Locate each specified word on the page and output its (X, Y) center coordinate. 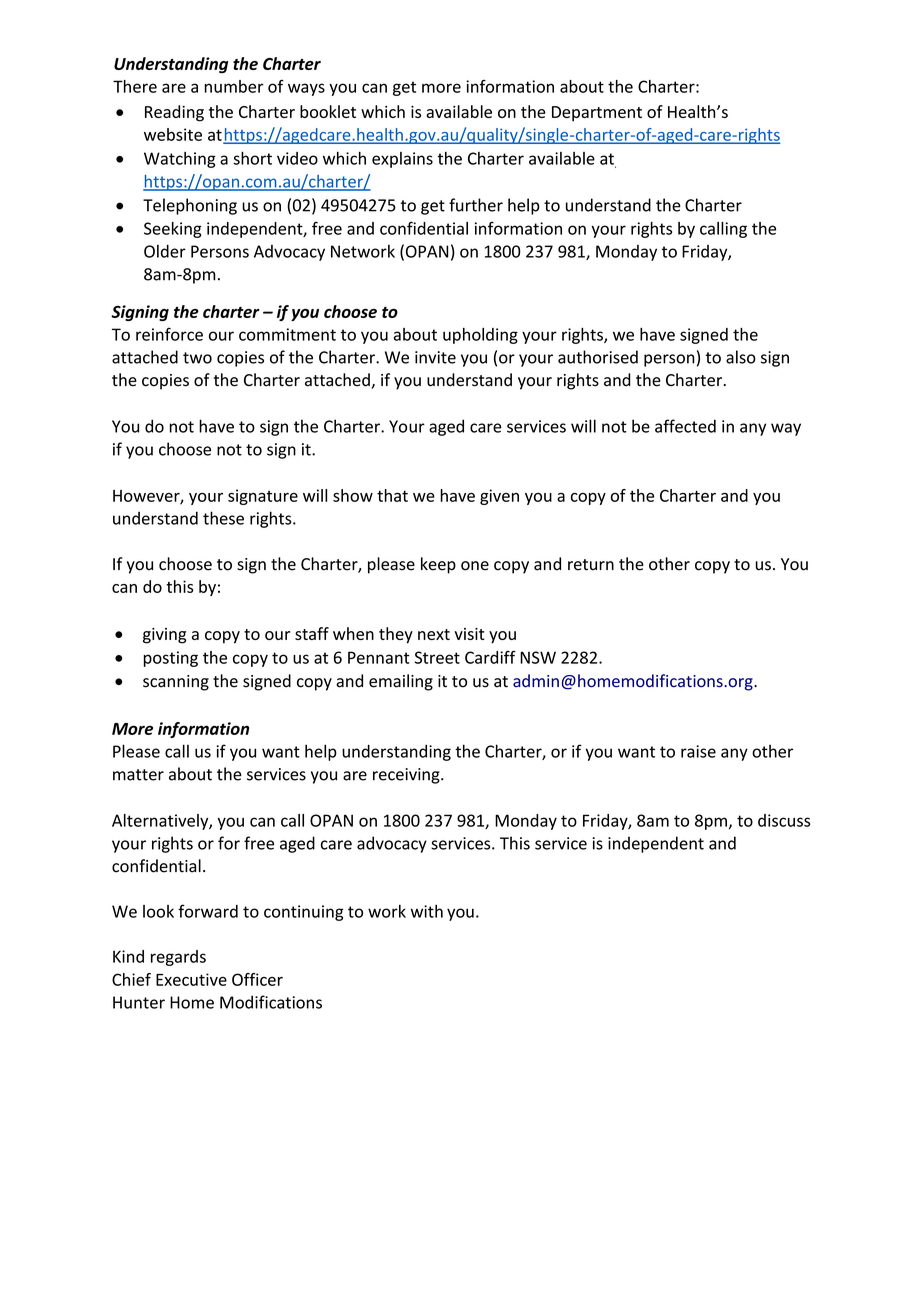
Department (597, 114)
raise (698, 751)
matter (138, 775)
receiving (407, 776)
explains (402, 160)
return (591, 565)
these (223, 518)
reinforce (169, 334)
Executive (191, 979)
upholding (480, 336)
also (741, 357)
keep (438, 565)
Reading (174, 113)
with (427, 911)
